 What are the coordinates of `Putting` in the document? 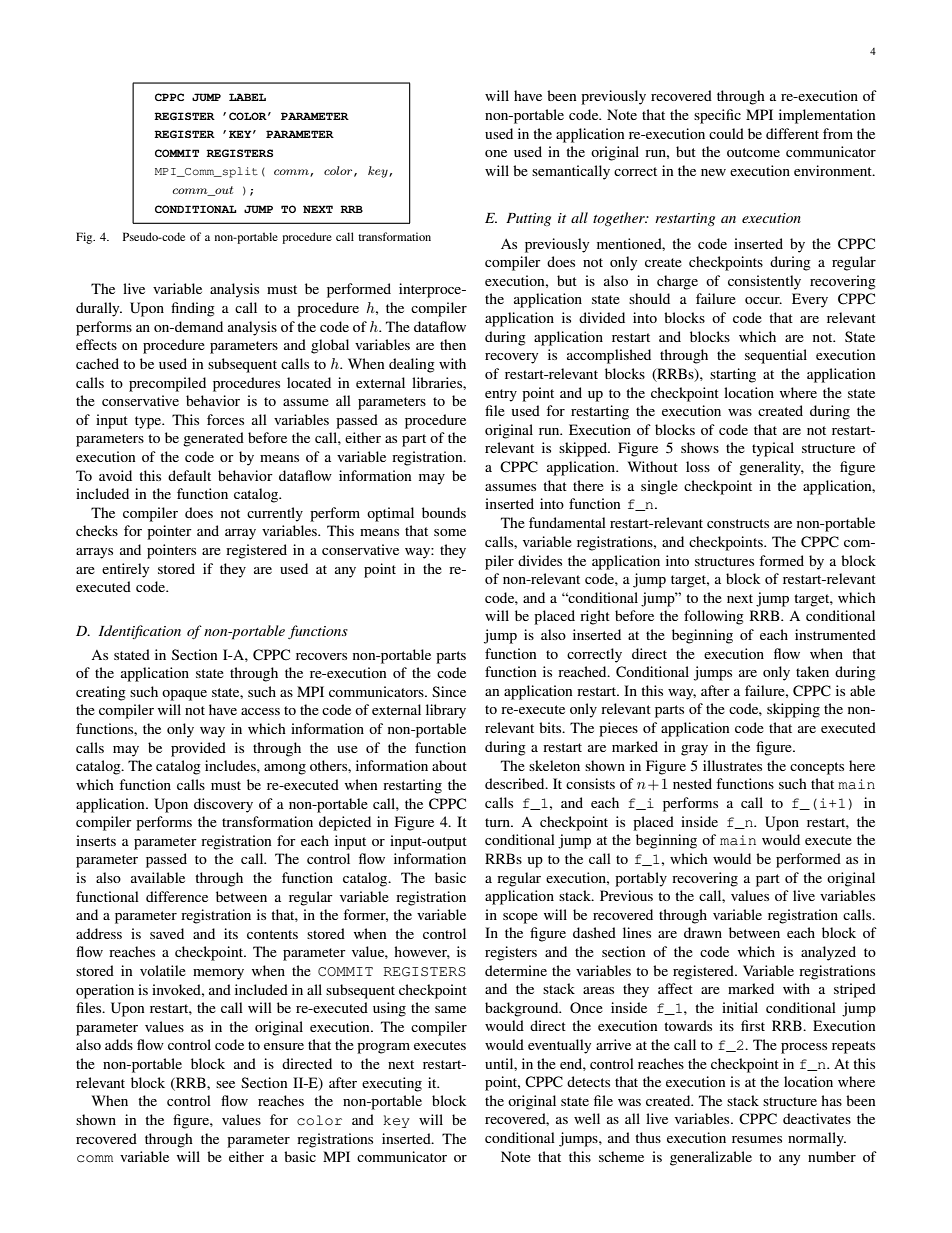 It's located at (528, 219).
